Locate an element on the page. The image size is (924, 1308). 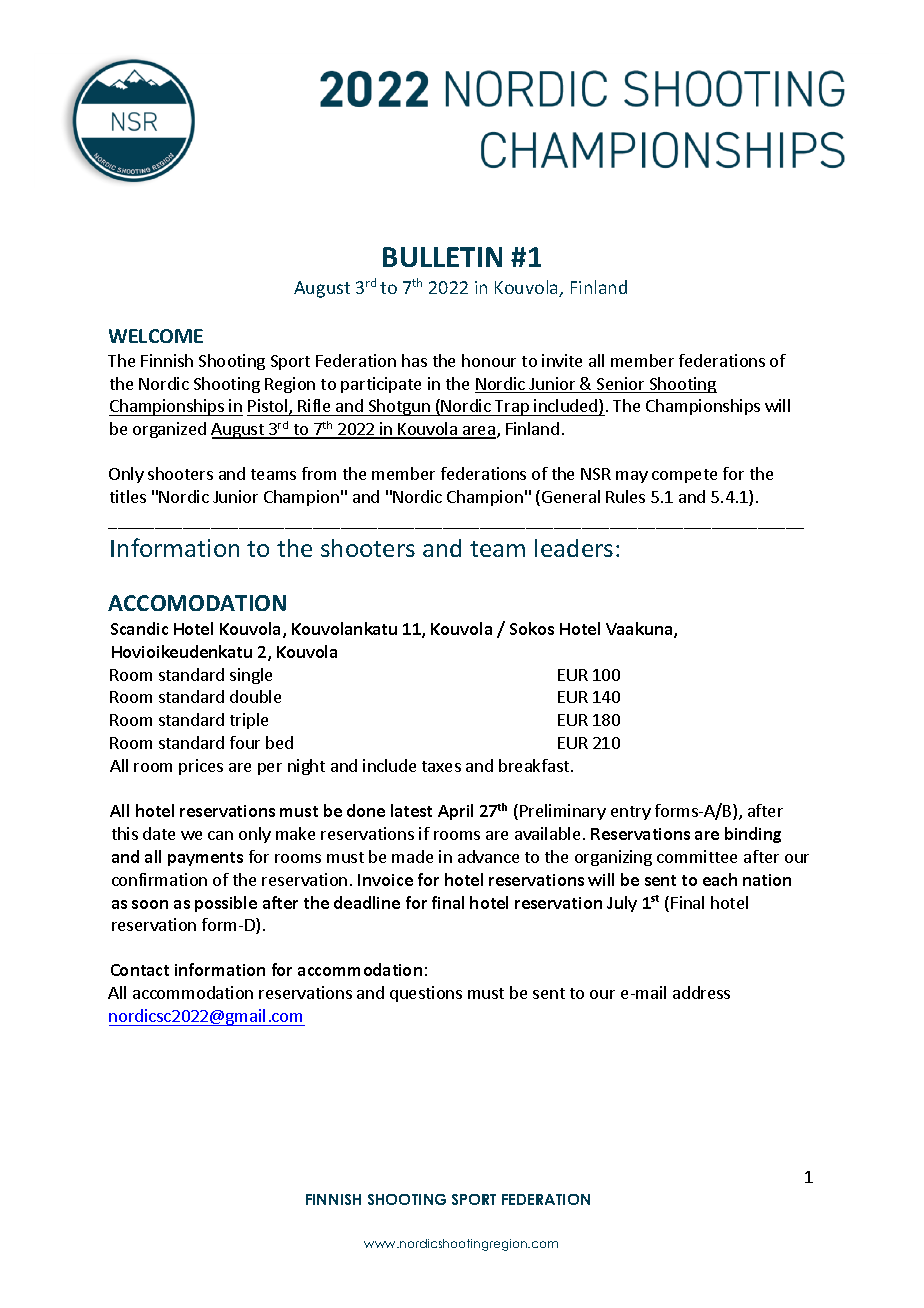
questions is located at coordinates (426, 994).
